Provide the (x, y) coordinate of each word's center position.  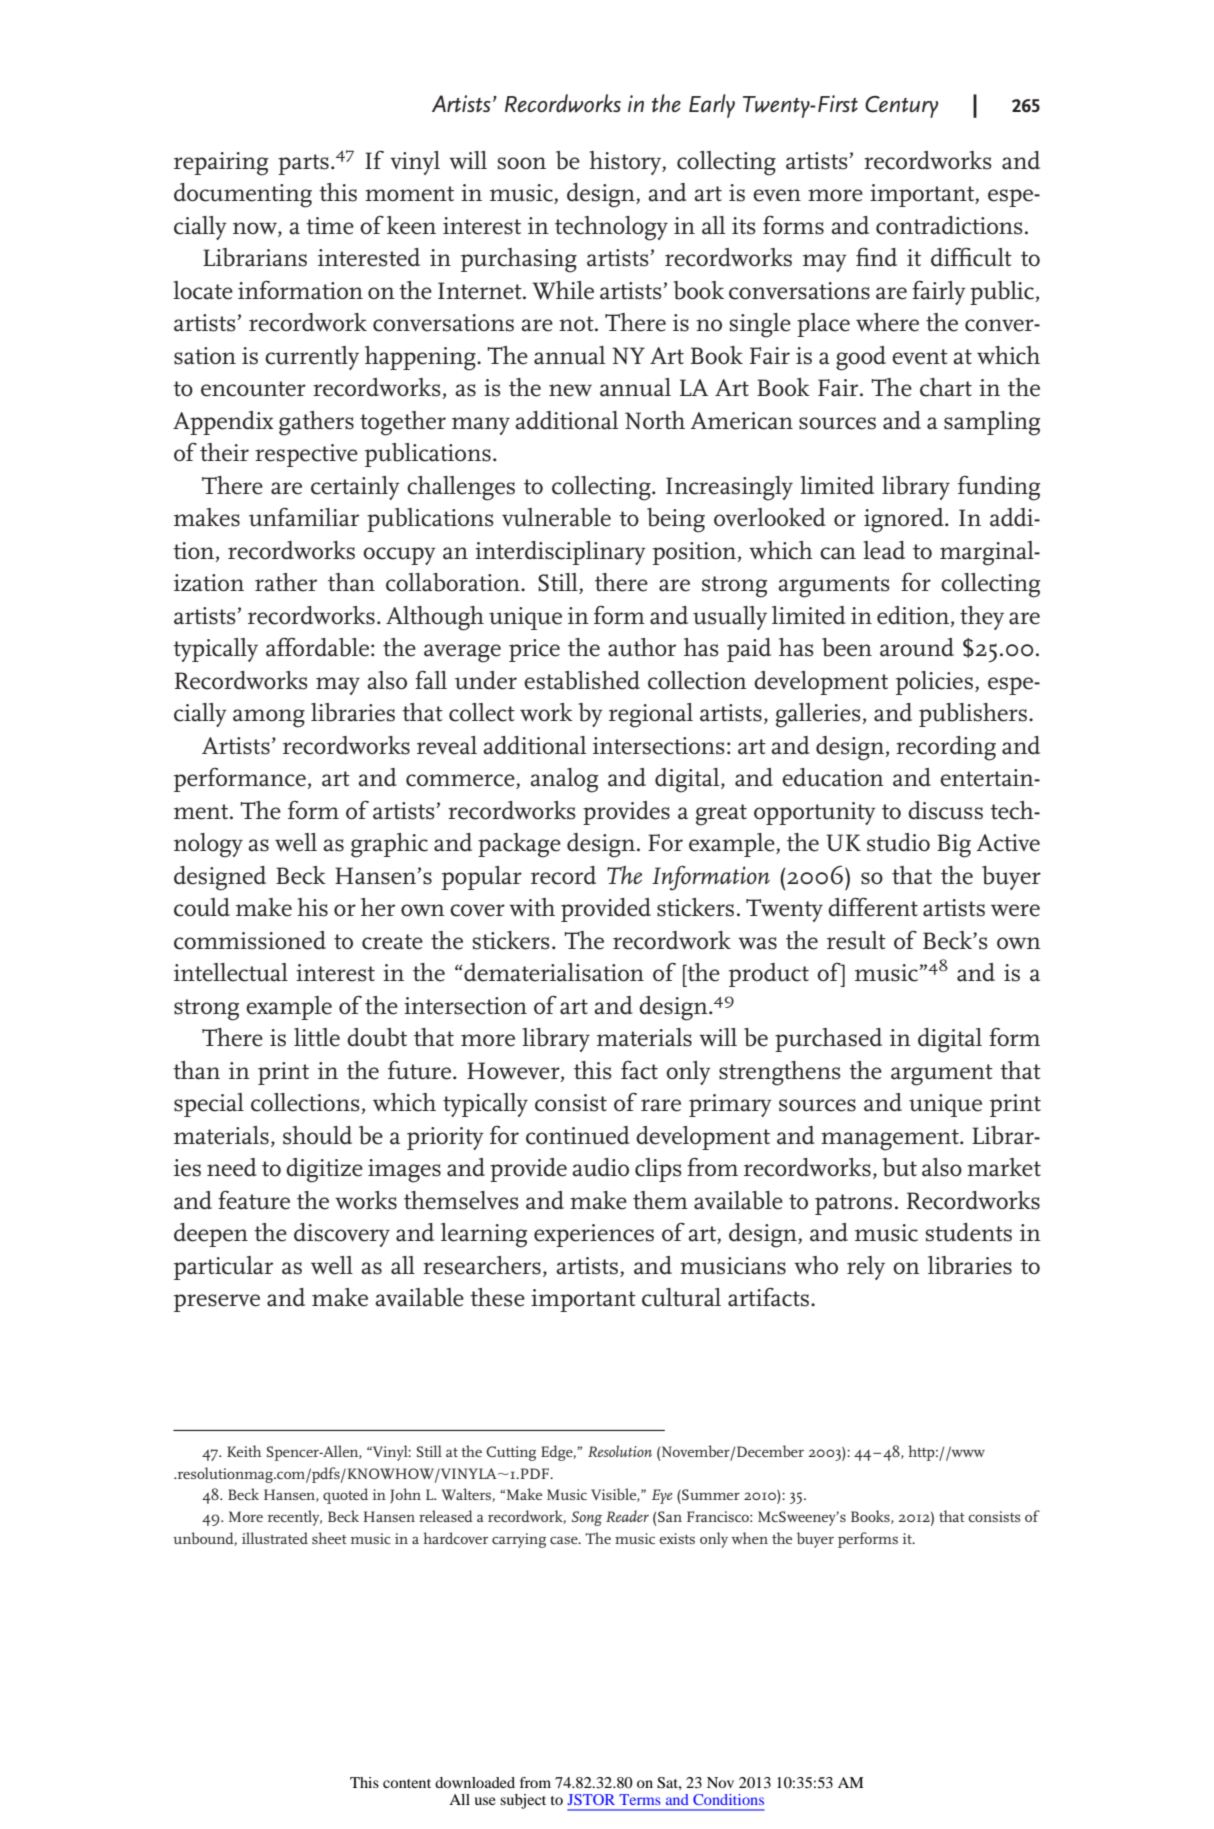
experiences (594, 1235)
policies (934, 683)
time (330, 226)
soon (522, 163)
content (407, 1783)
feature (254, 1200)
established (582, 680)
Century (902, 107)
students (969, 1232)
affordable (317, 647)
